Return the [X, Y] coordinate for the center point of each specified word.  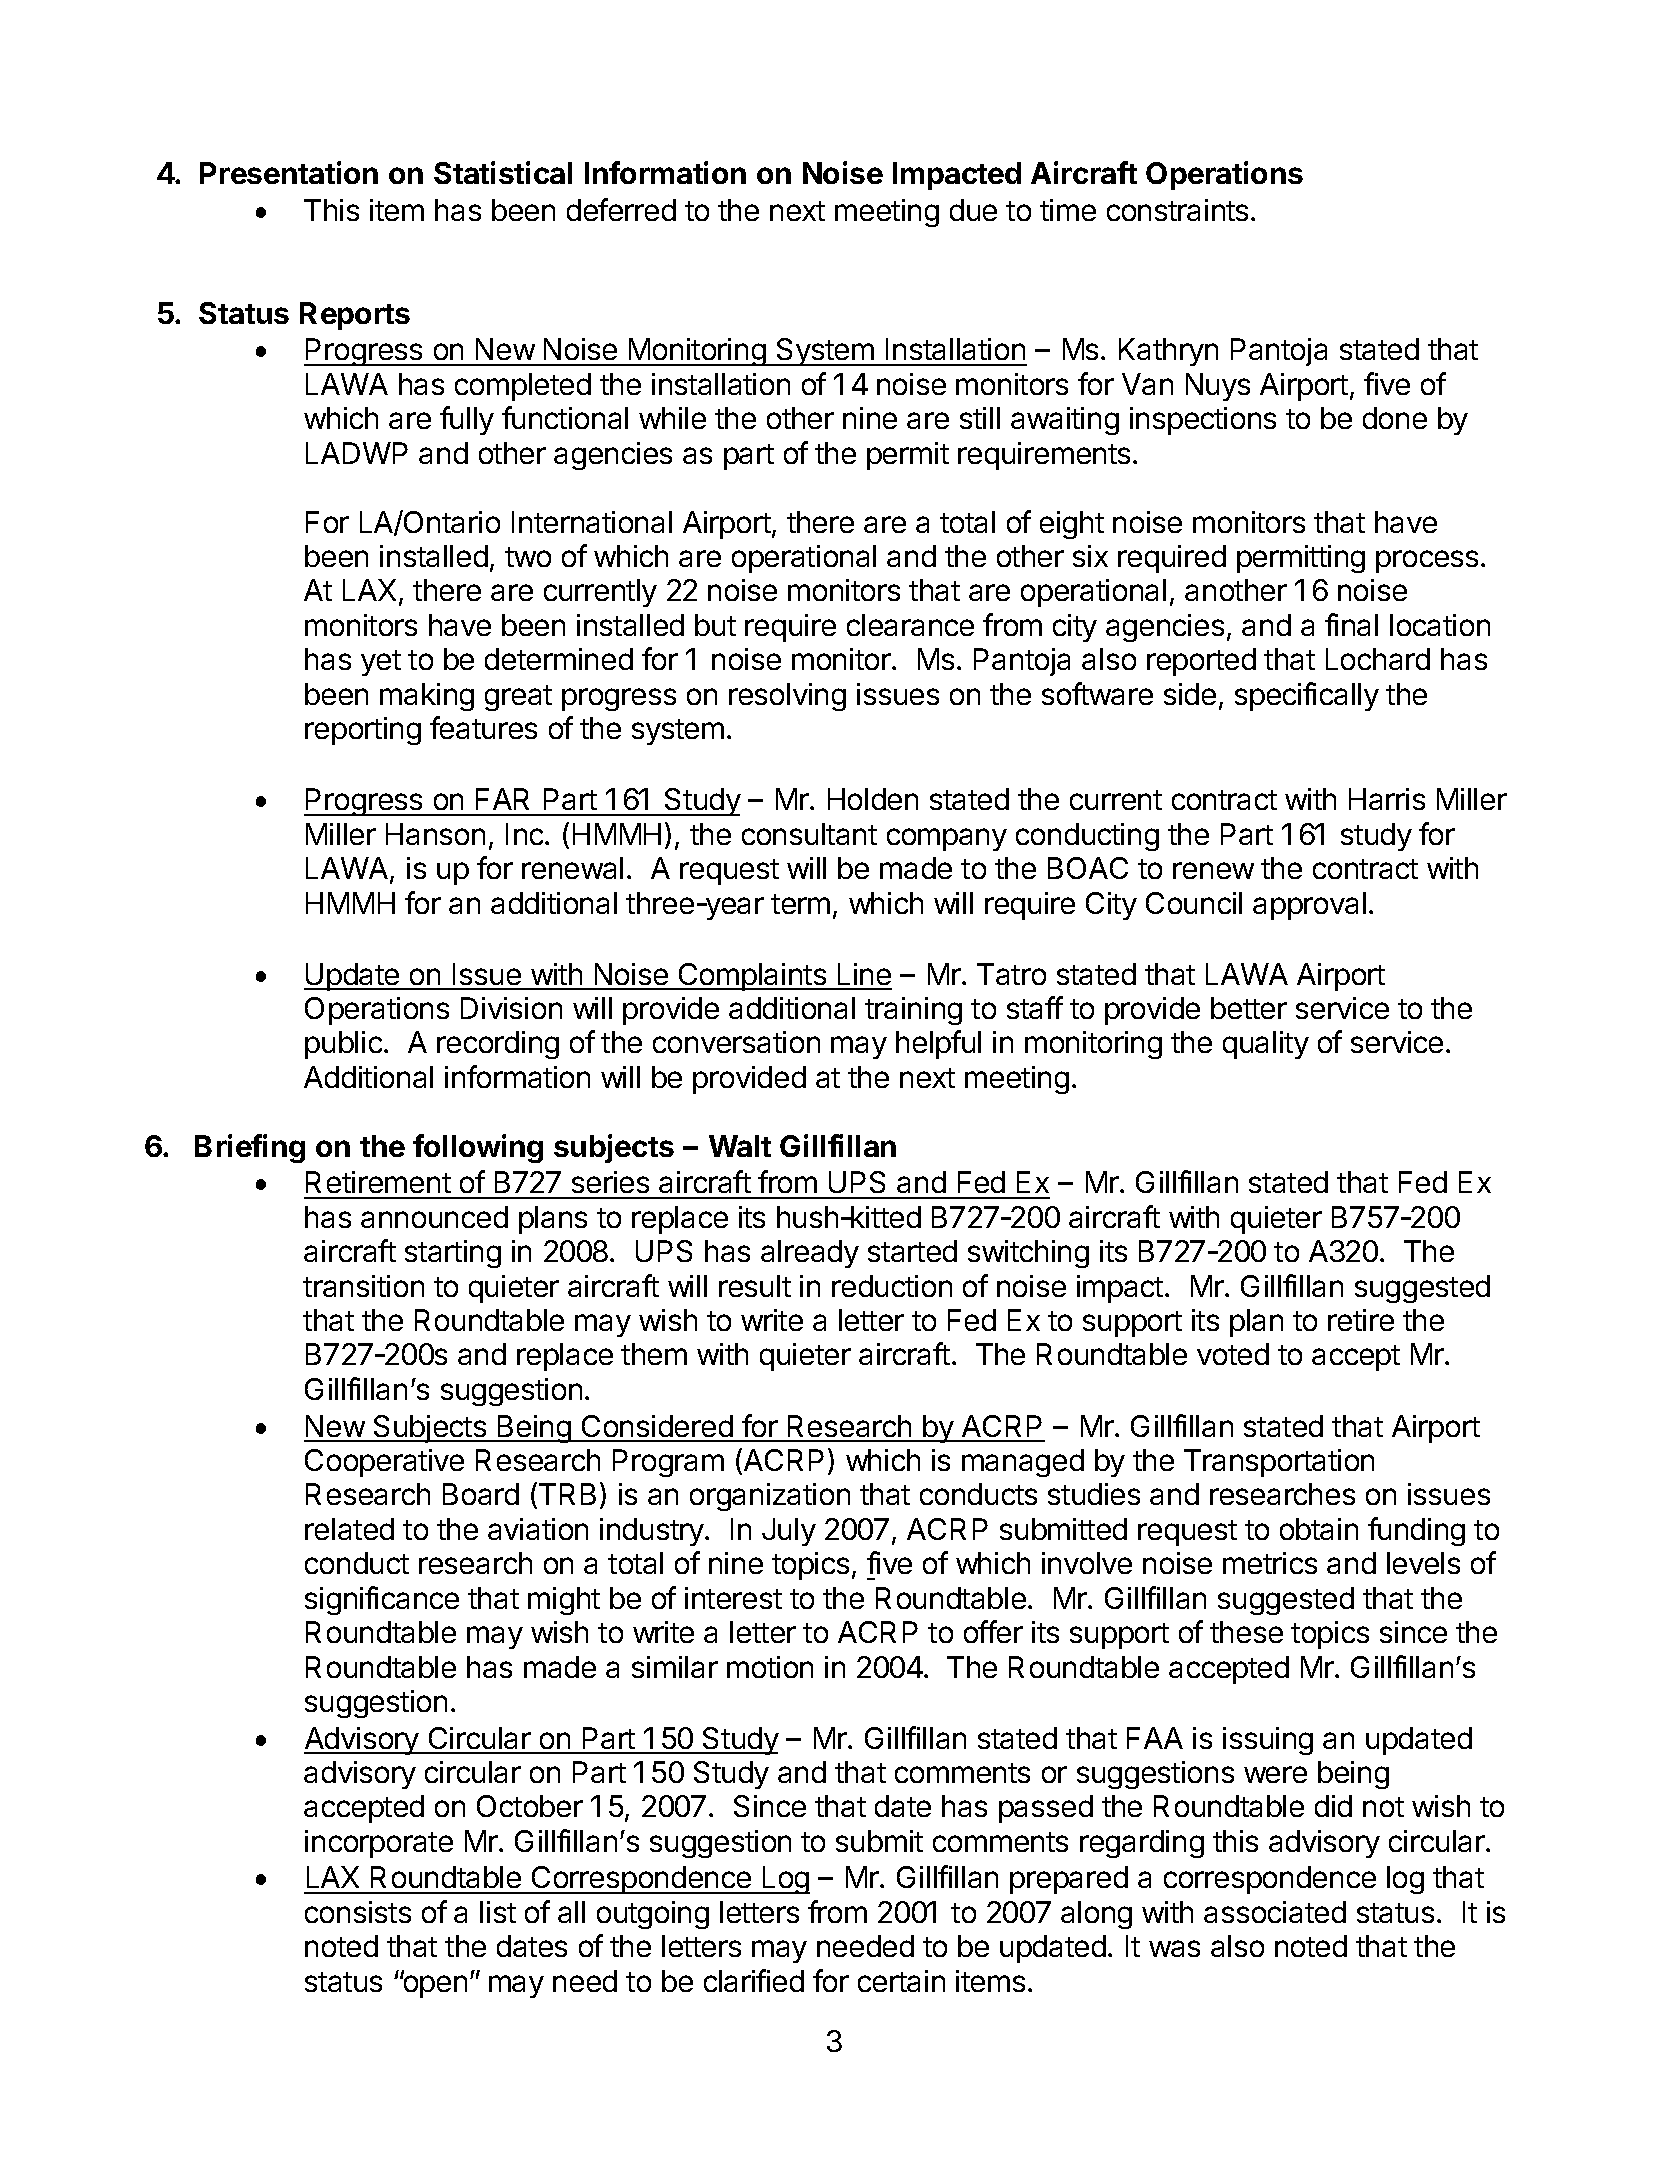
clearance [910, 625]
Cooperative [384, 1463]
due [973, 210]
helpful [938, 1044]
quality [1266, 1045]
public [343, 1045]
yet [381, 663]
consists [358, 1912]
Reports [355, 316]
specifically [1307, 696]
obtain [1319, 1529]
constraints [1177, 210]
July [789, 1532]
